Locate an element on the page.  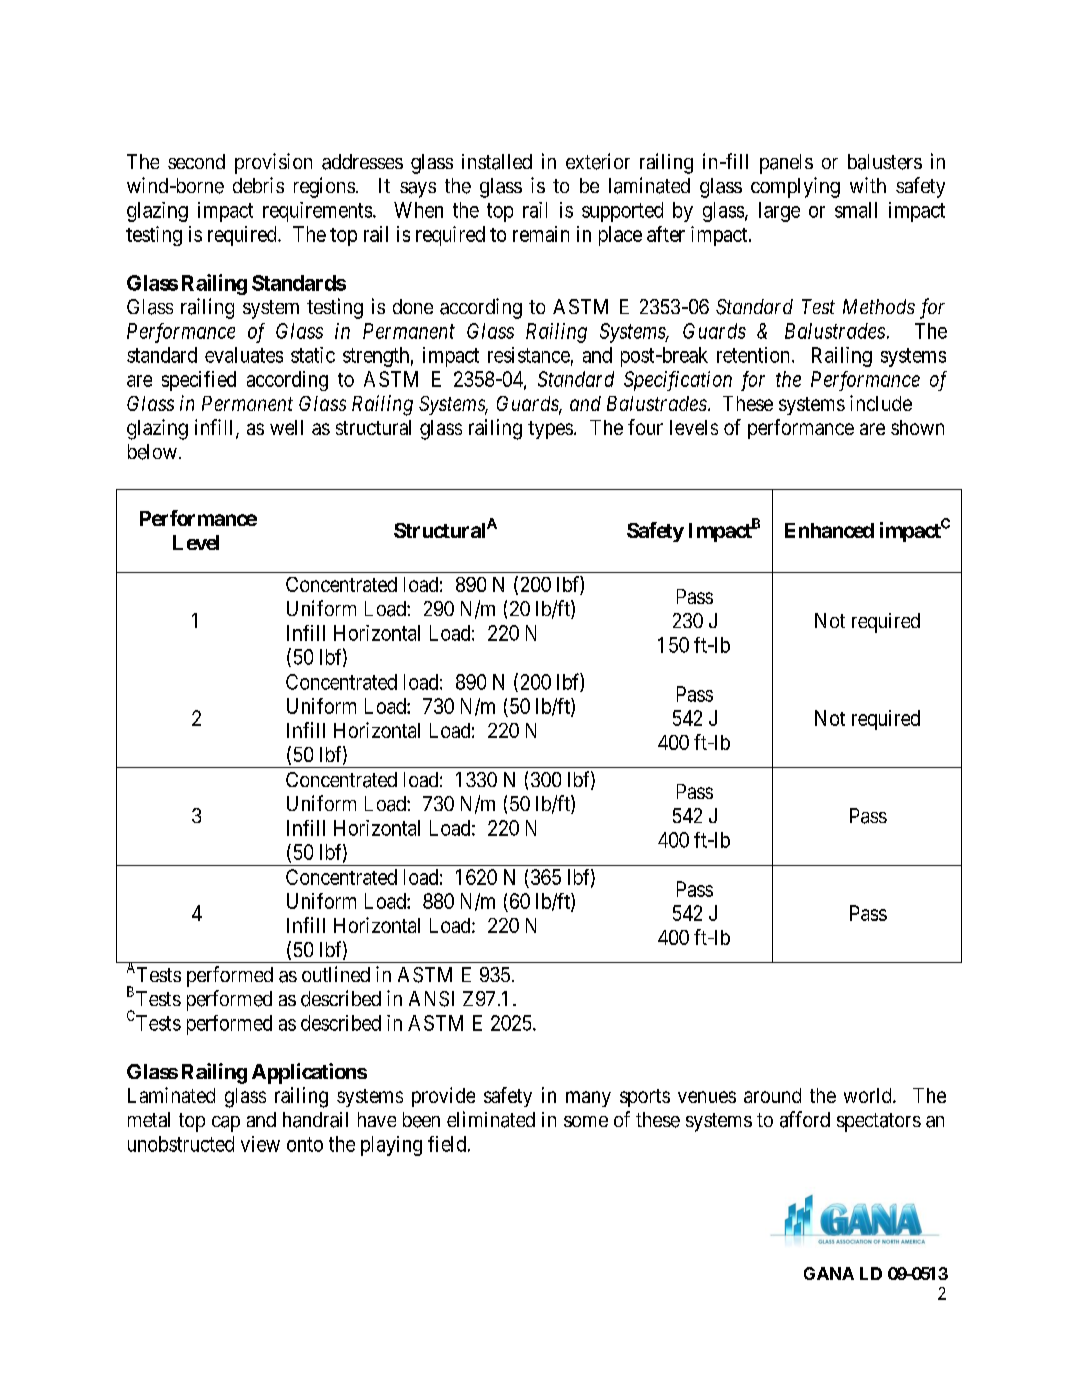
outlined is located at coordinates (336, 974).
